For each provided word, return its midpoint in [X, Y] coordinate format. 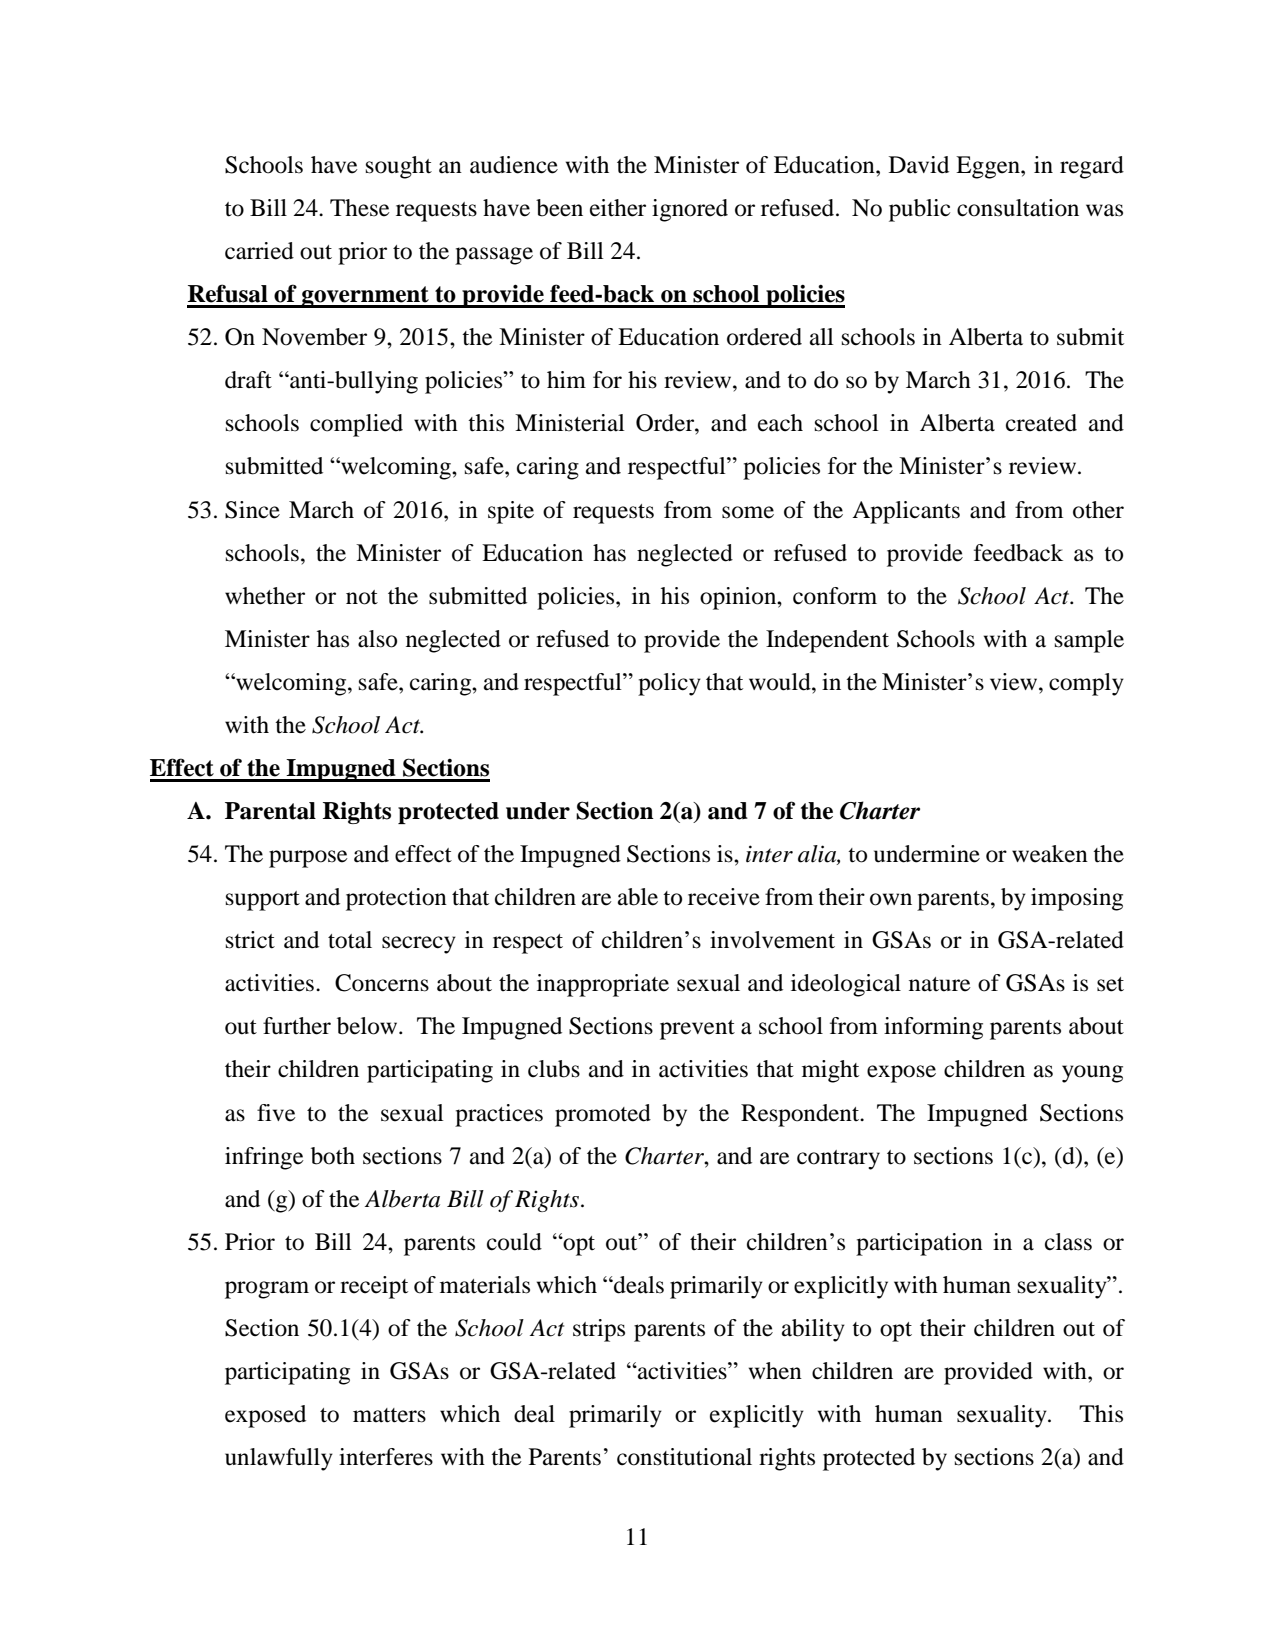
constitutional [684, 1457]
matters [389, 1415]
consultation [1018, 208]
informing [933, 1028]
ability [813, 1330]
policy [669, 684]
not [362, 597]
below [368, 1026]
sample [1089, 641]
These [360, 208]
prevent [697, 1030]
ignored [690, 210]
